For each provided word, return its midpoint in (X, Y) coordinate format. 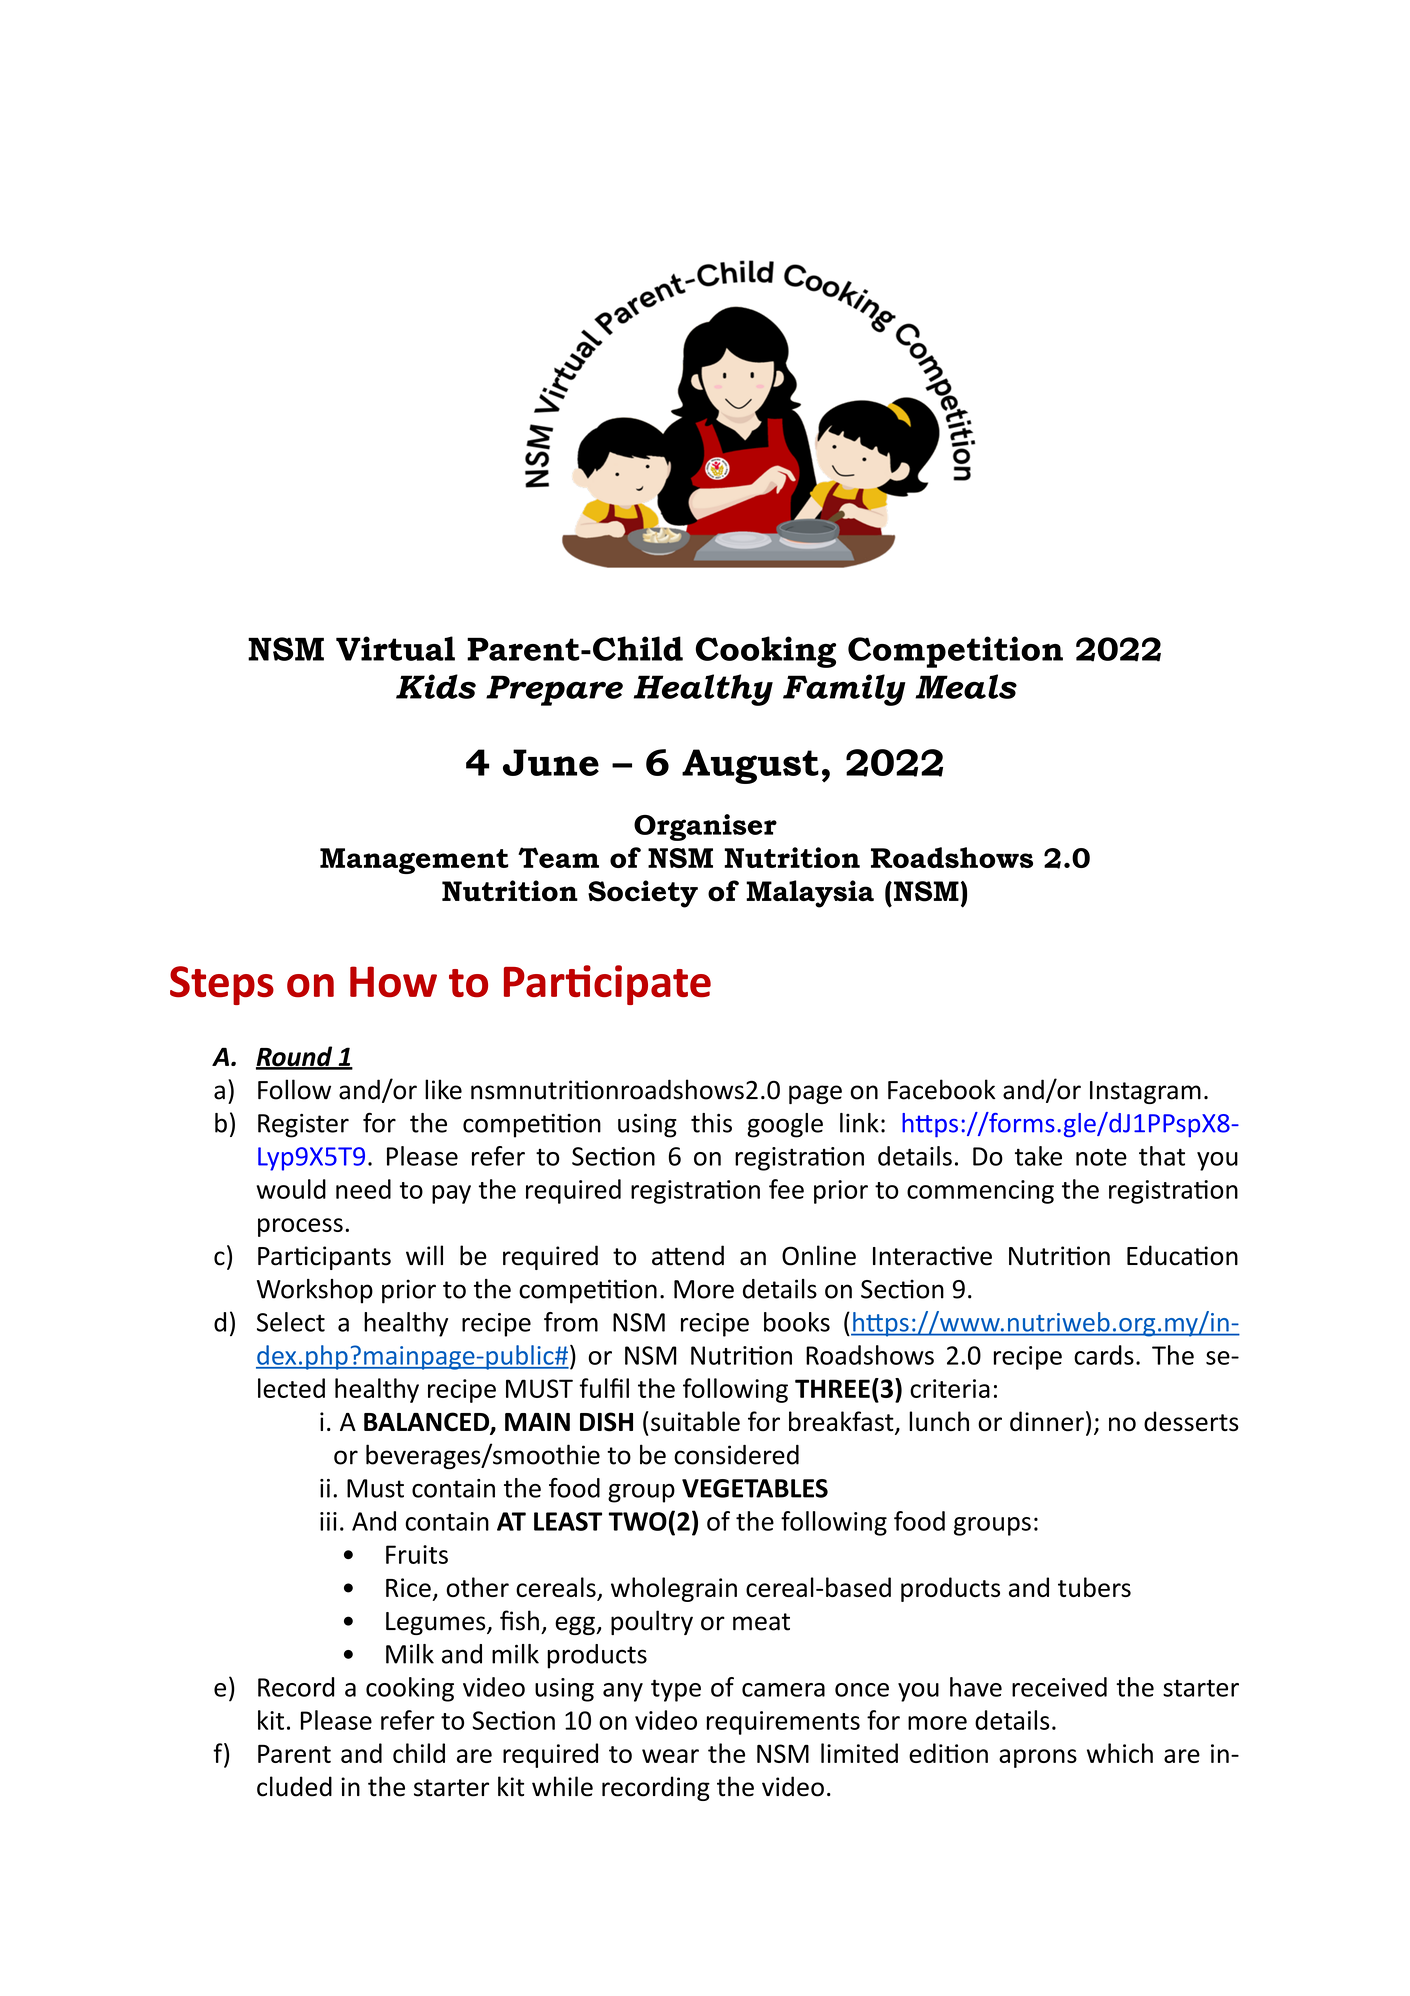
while (562, 1786)
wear (670, 1756)
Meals (966, 686)
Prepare (554, 690)
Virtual (395, 648)
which (1120, 1753)
